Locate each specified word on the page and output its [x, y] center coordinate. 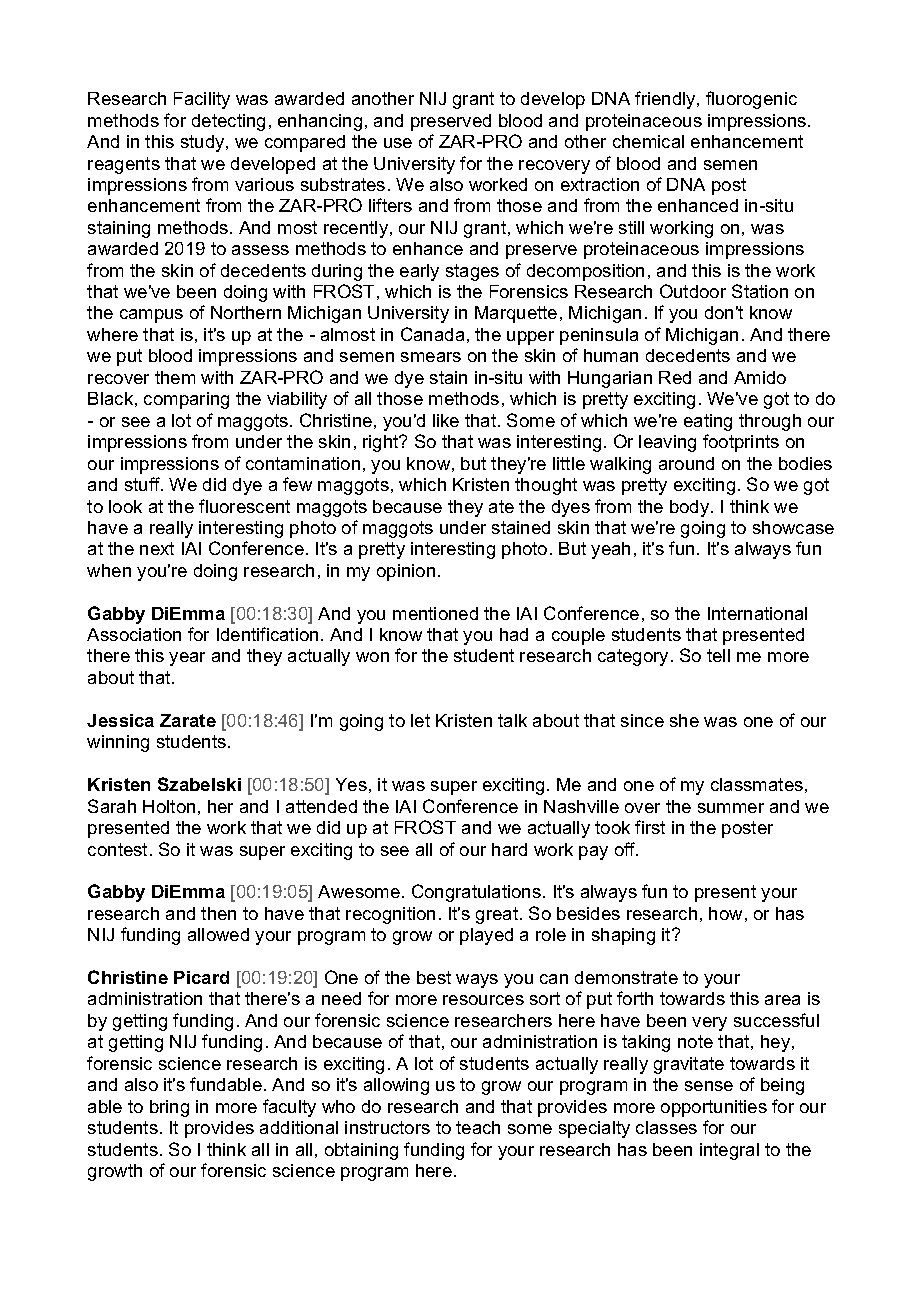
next [157, 548]
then [218, 913]
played [486, 936]
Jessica [120, 720]
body [691, 508]
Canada [432, 334]
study [204, 143]
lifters [390, 205]
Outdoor [693, 291]
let [420, 720]
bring [169, 1108]
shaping [623, 936]
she [684, 720]
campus [151, 316]
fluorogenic [751, 100]
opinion [406, 572]
